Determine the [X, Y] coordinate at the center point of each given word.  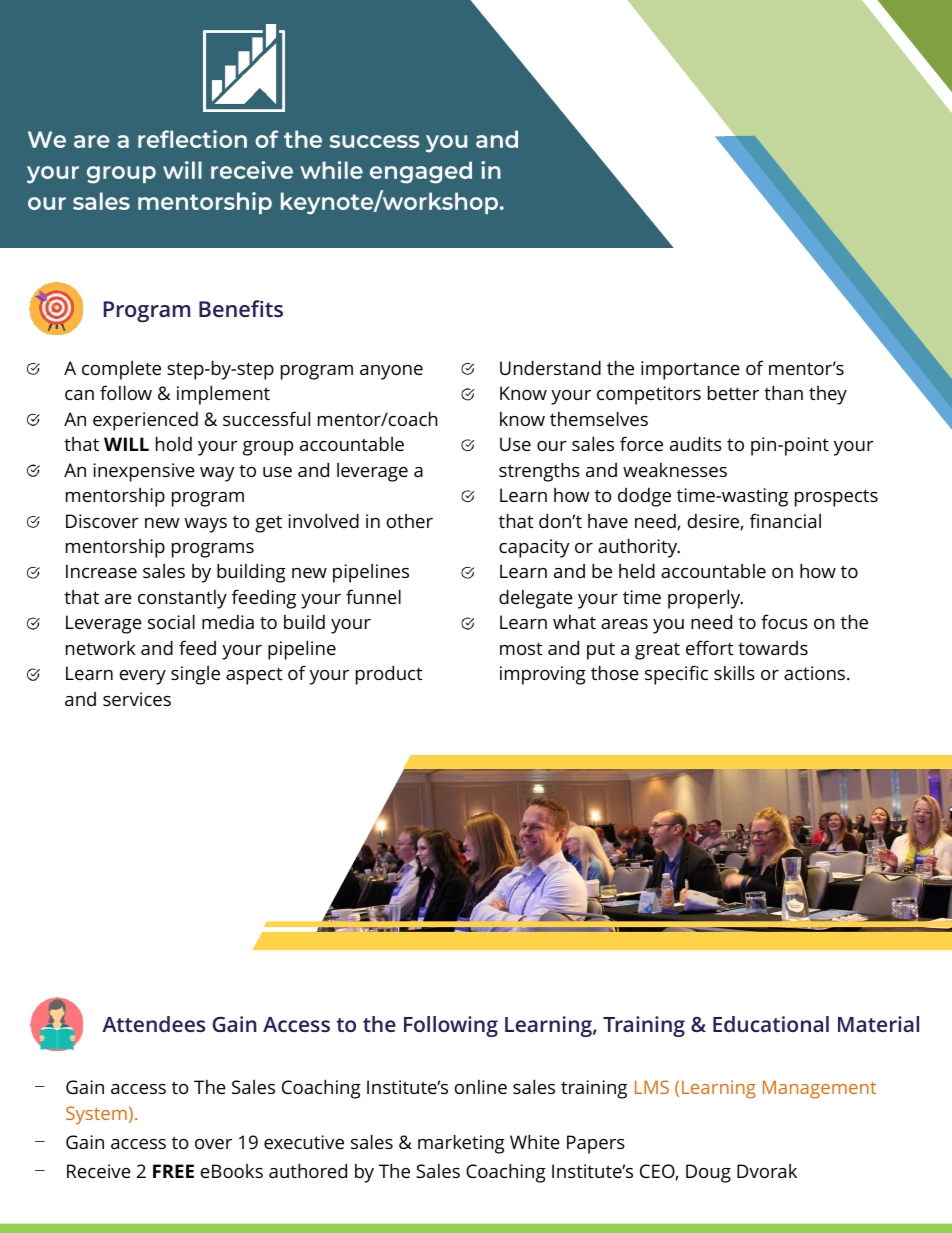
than [783, 392]
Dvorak [767, 1171]
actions [814, 673]
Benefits [241, 308]
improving [543, 675]
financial [785, 520]
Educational [771, 1024]
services [137, 699]
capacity [534, 548]
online [481, 1087]
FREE [173, 1171]
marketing [461, 1144]
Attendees [153, 1024]
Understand [550, 367]
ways [206, 525]
